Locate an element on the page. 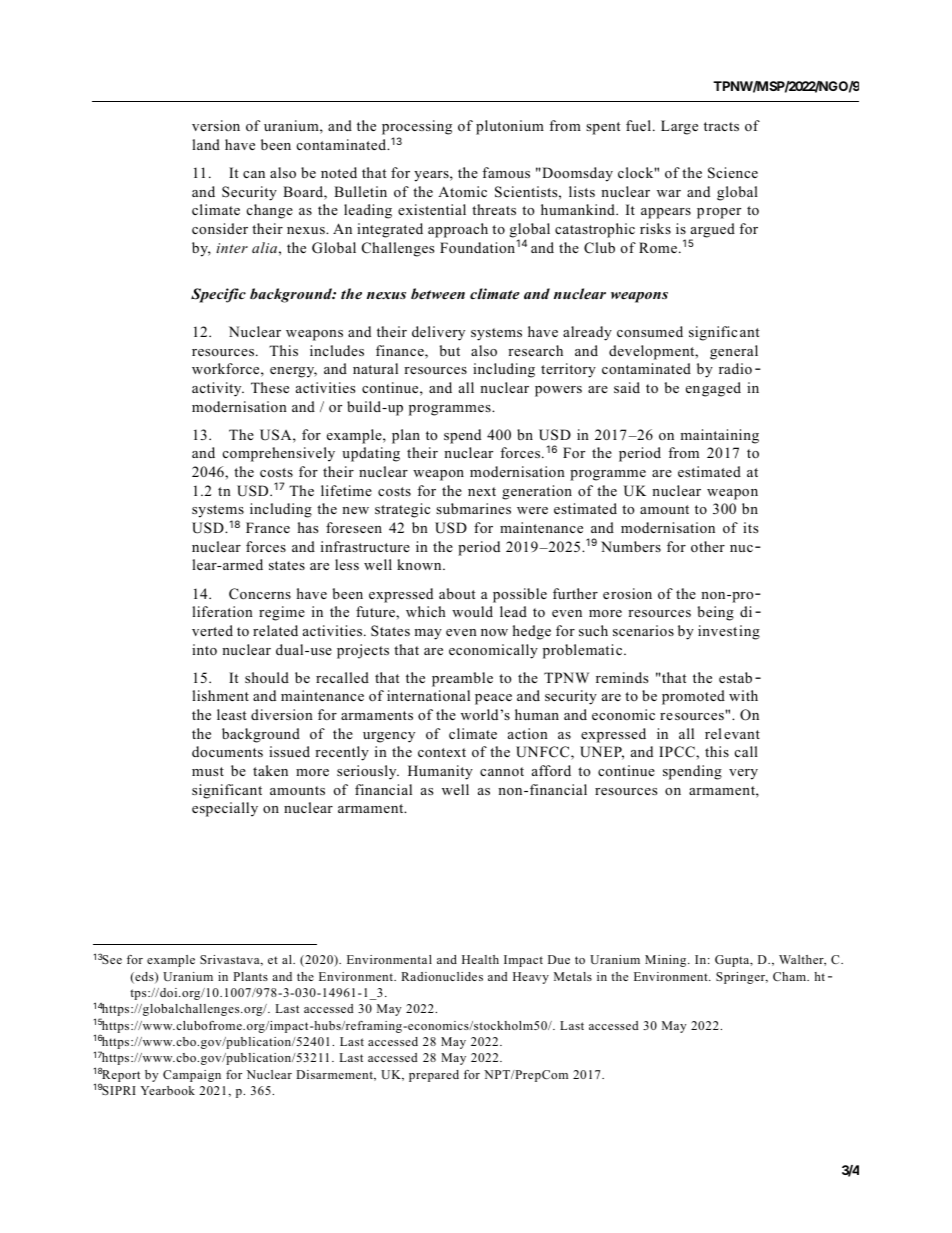 The width and height of the image is (952, 1233). being is located at coordinates (715, 613).
